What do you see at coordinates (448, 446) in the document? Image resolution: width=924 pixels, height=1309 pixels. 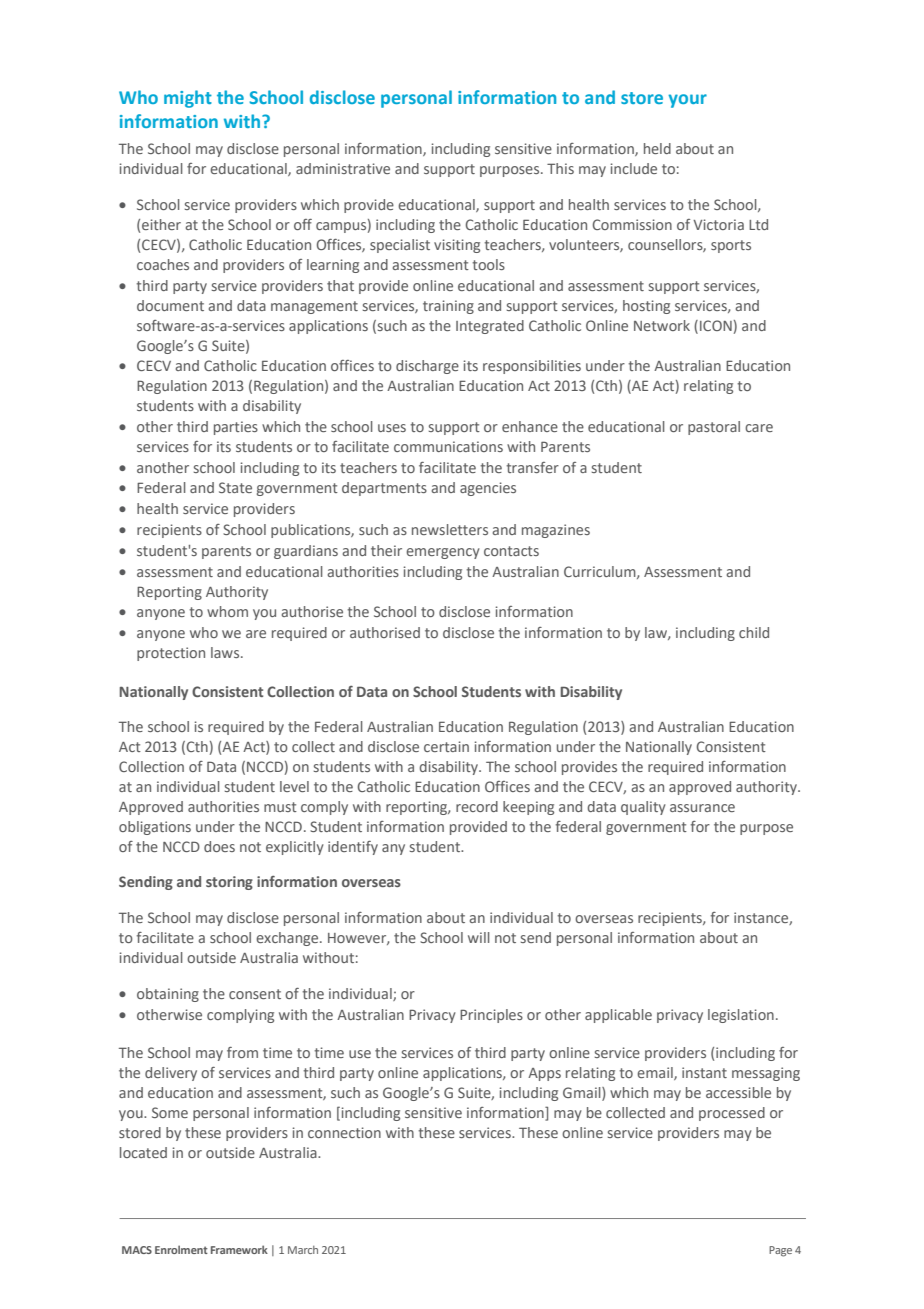 I see `communications` at bounding box center [448, 446].
